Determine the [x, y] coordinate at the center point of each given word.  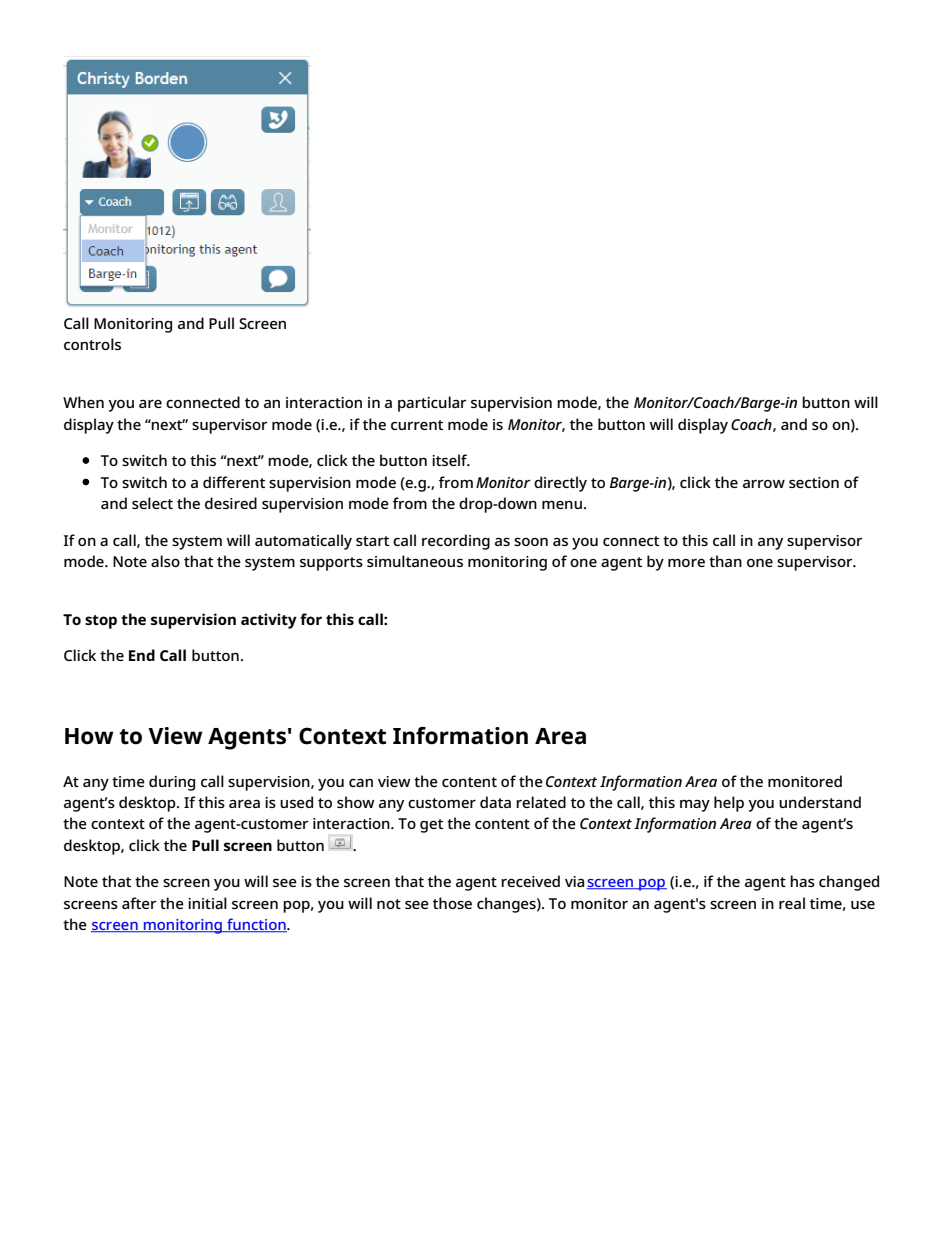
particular [432, 404]
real [792, 903]
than [725, 561]
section [814, 482]
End [142, 655]
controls [92, 344]
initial [207, 903]
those [452, 903]
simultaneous [415, 561]
